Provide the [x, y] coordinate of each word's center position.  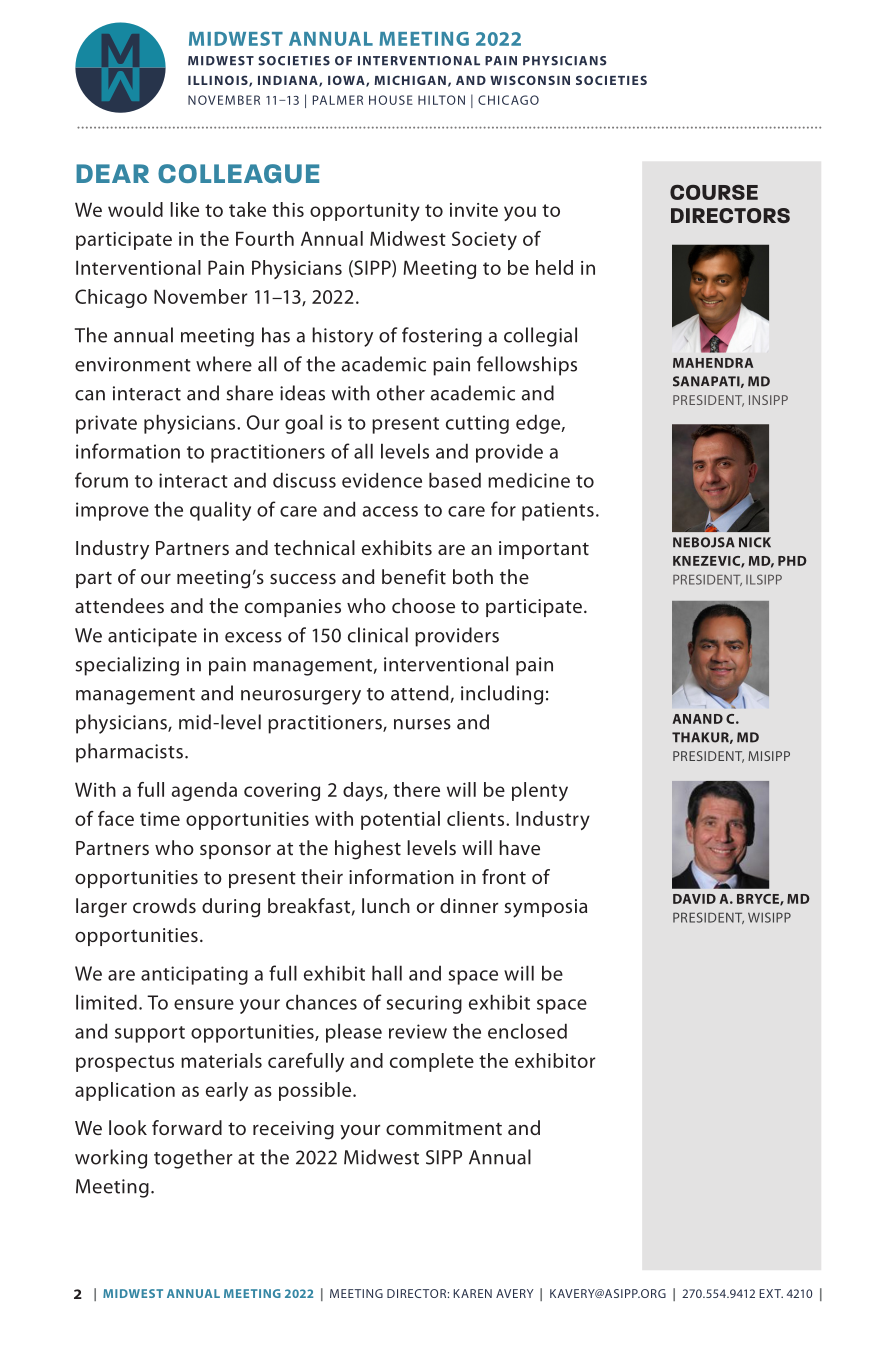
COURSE [714, 192]
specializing [127, 666]
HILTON [441, 100]
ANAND [697, 719]
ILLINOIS [219, 81]
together [193, 1159]
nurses [422, 724]
